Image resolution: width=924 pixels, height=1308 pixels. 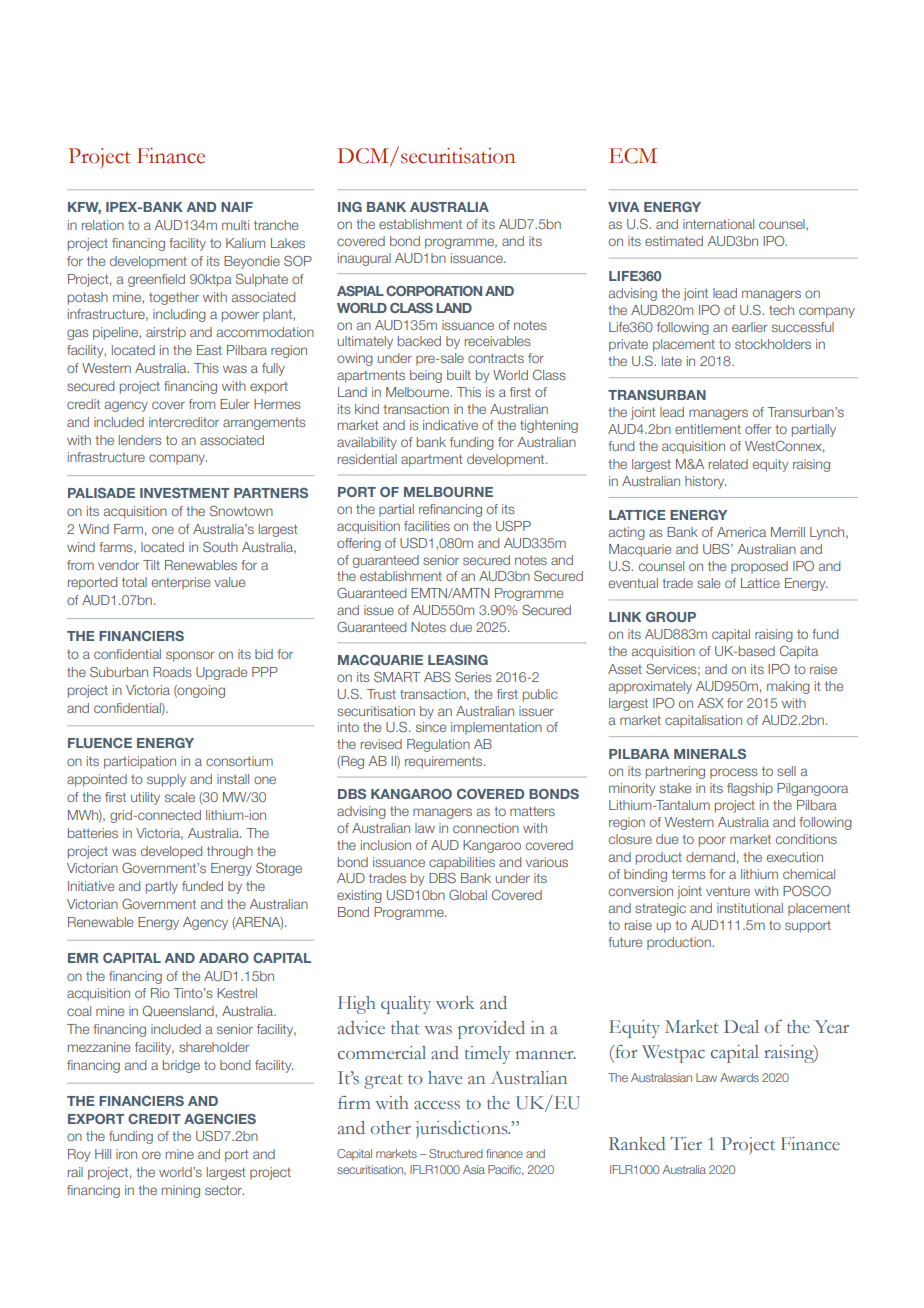 I want to click on America, so click(x=741, y=532).
